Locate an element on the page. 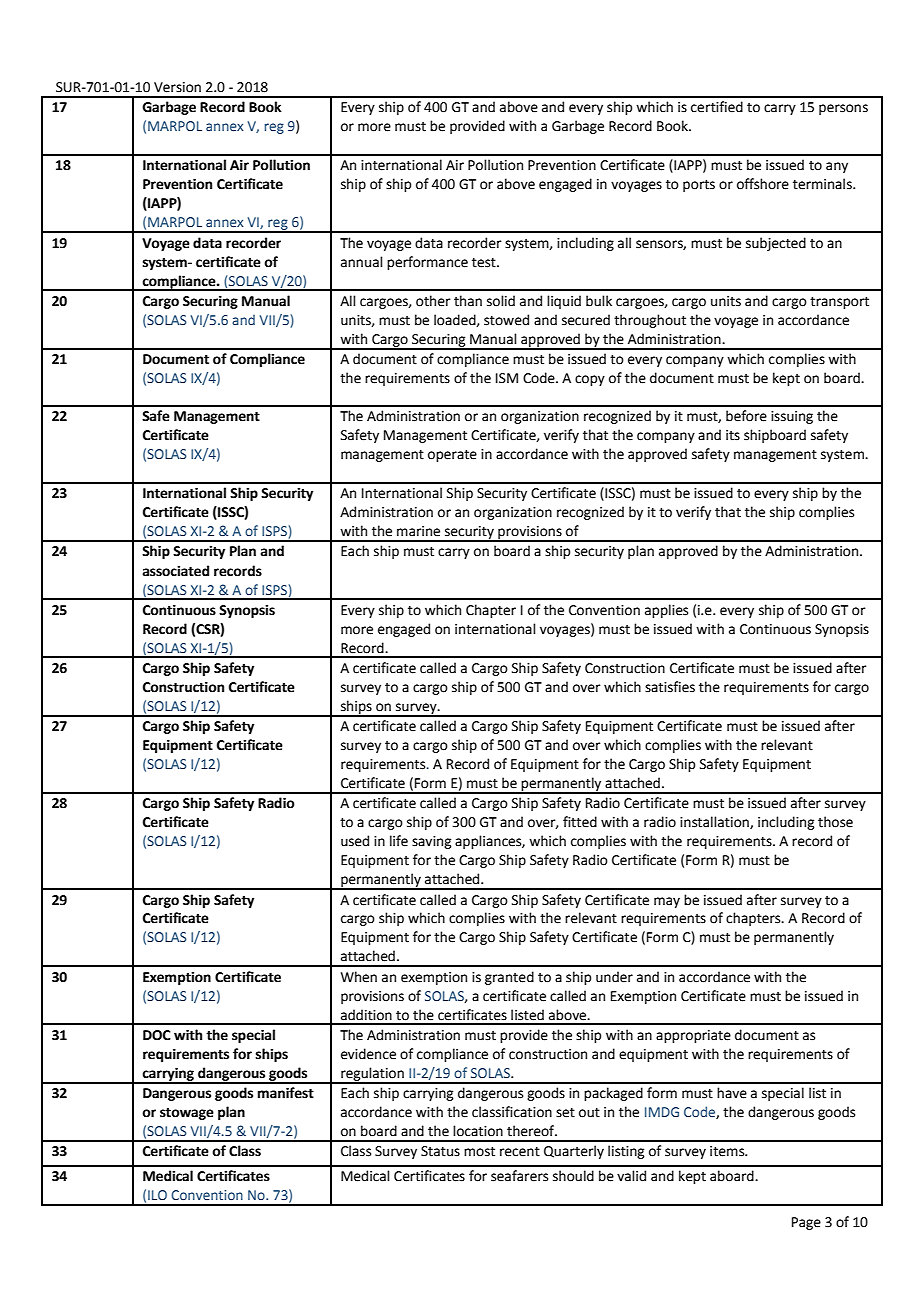 The height and width of the page is (1308, 924). satisfies is located at coordinates (670, 687).
